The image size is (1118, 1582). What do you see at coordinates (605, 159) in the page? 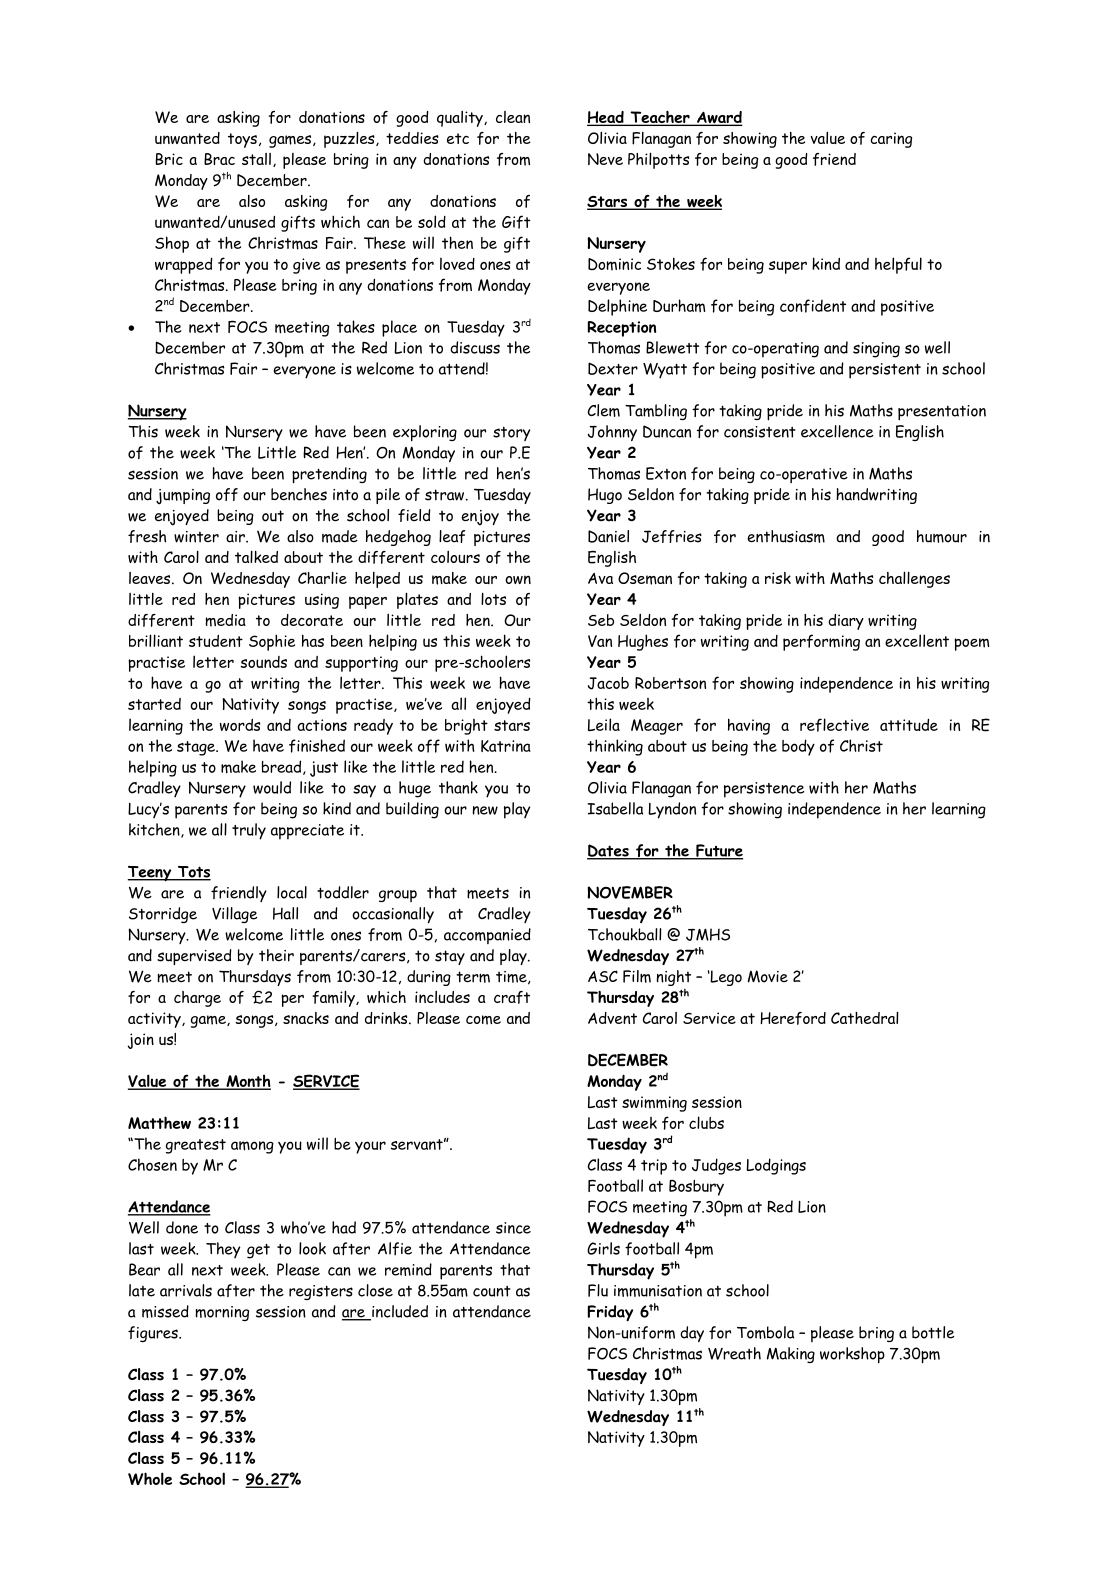
I see `Neve` at bounding box center [605, 159].
